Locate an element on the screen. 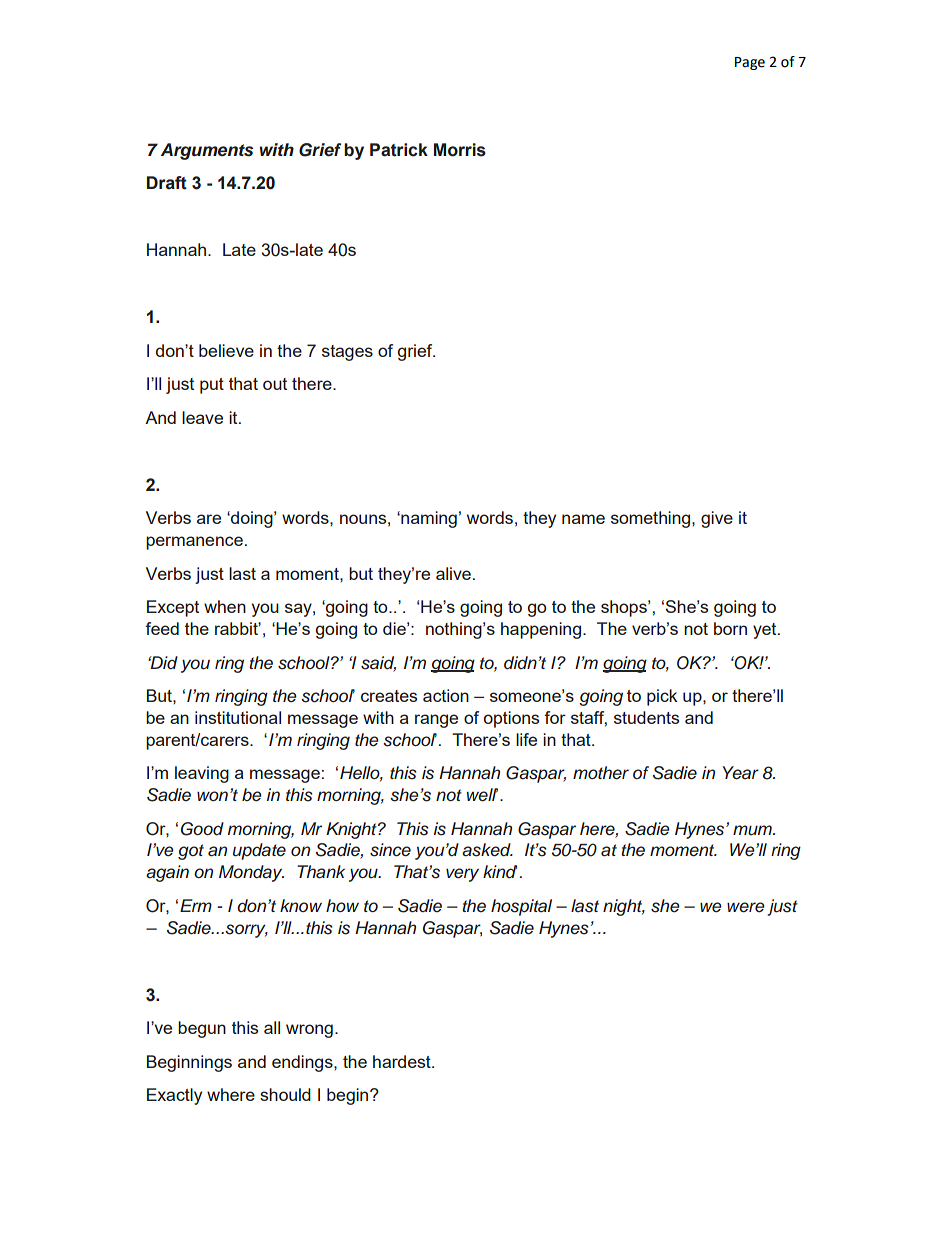 This screenshot has width=952, height=1233. begun is located at coordinates (202, 1029).
